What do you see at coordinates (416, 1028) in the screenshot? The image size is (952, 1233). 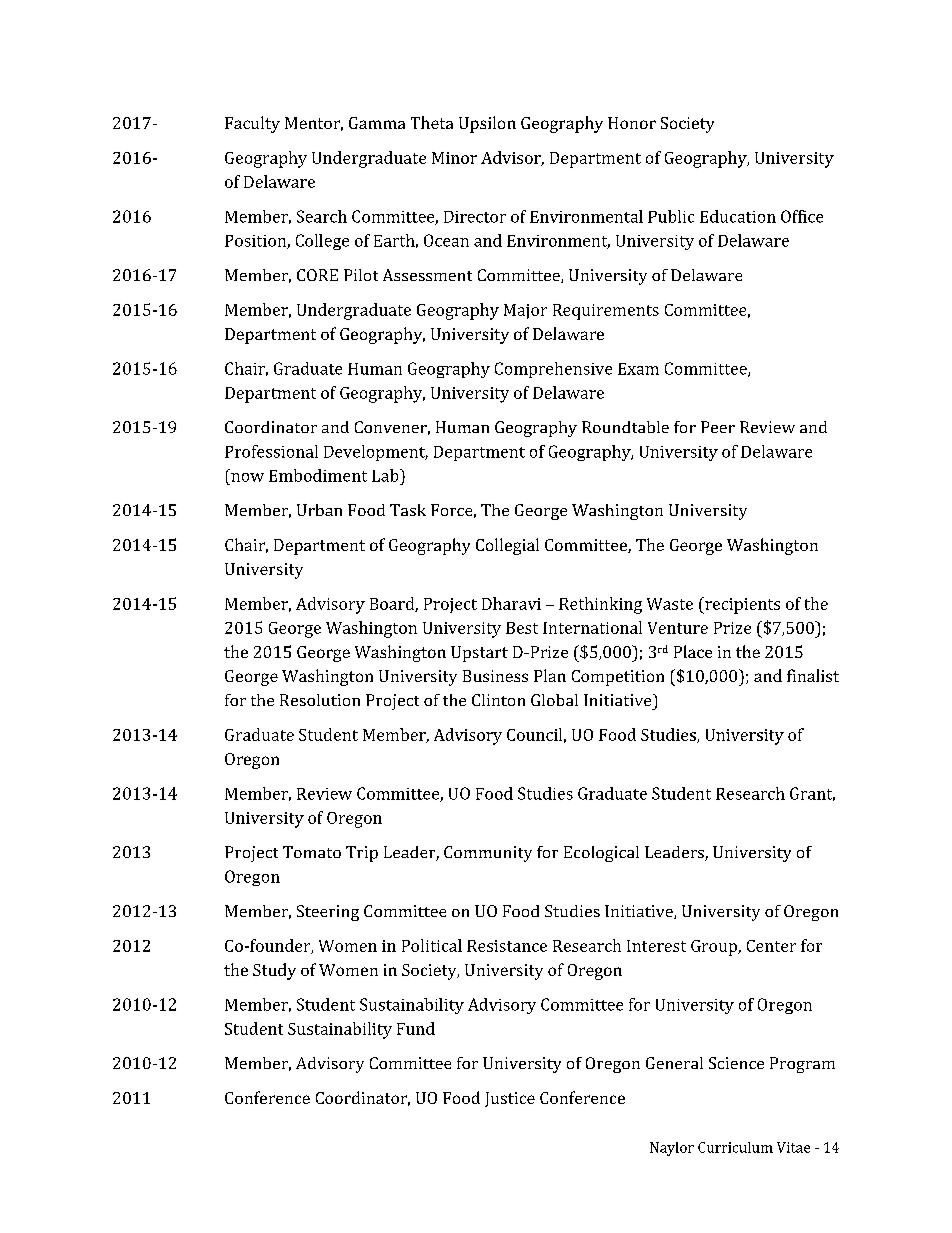 I see `Fund` at bounding box center [416, 1028].
